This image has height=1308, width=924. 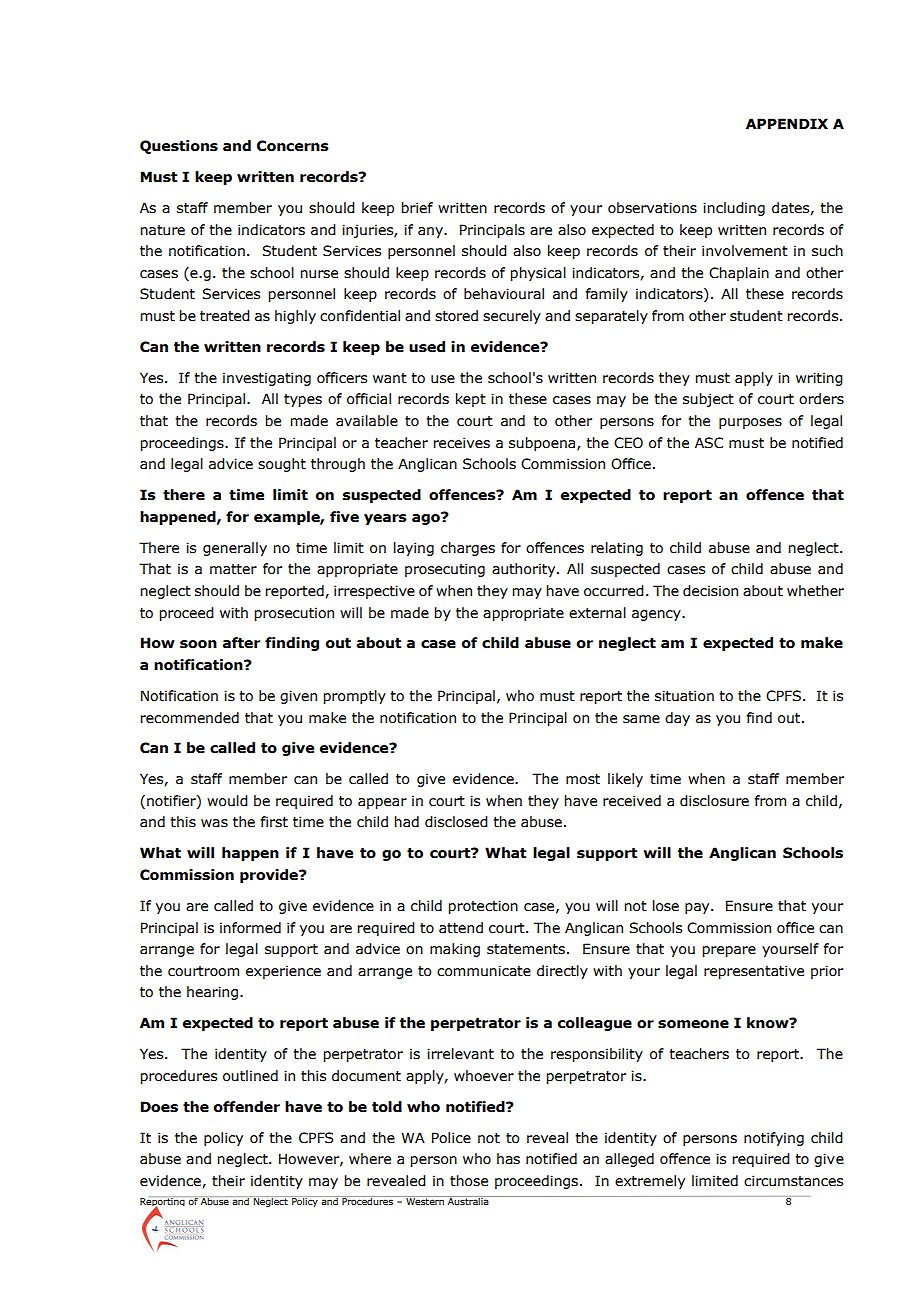 What do you see at coordinates (774, 1139) in the image?
I see `notifying` at bounding box center [774, 1139].
